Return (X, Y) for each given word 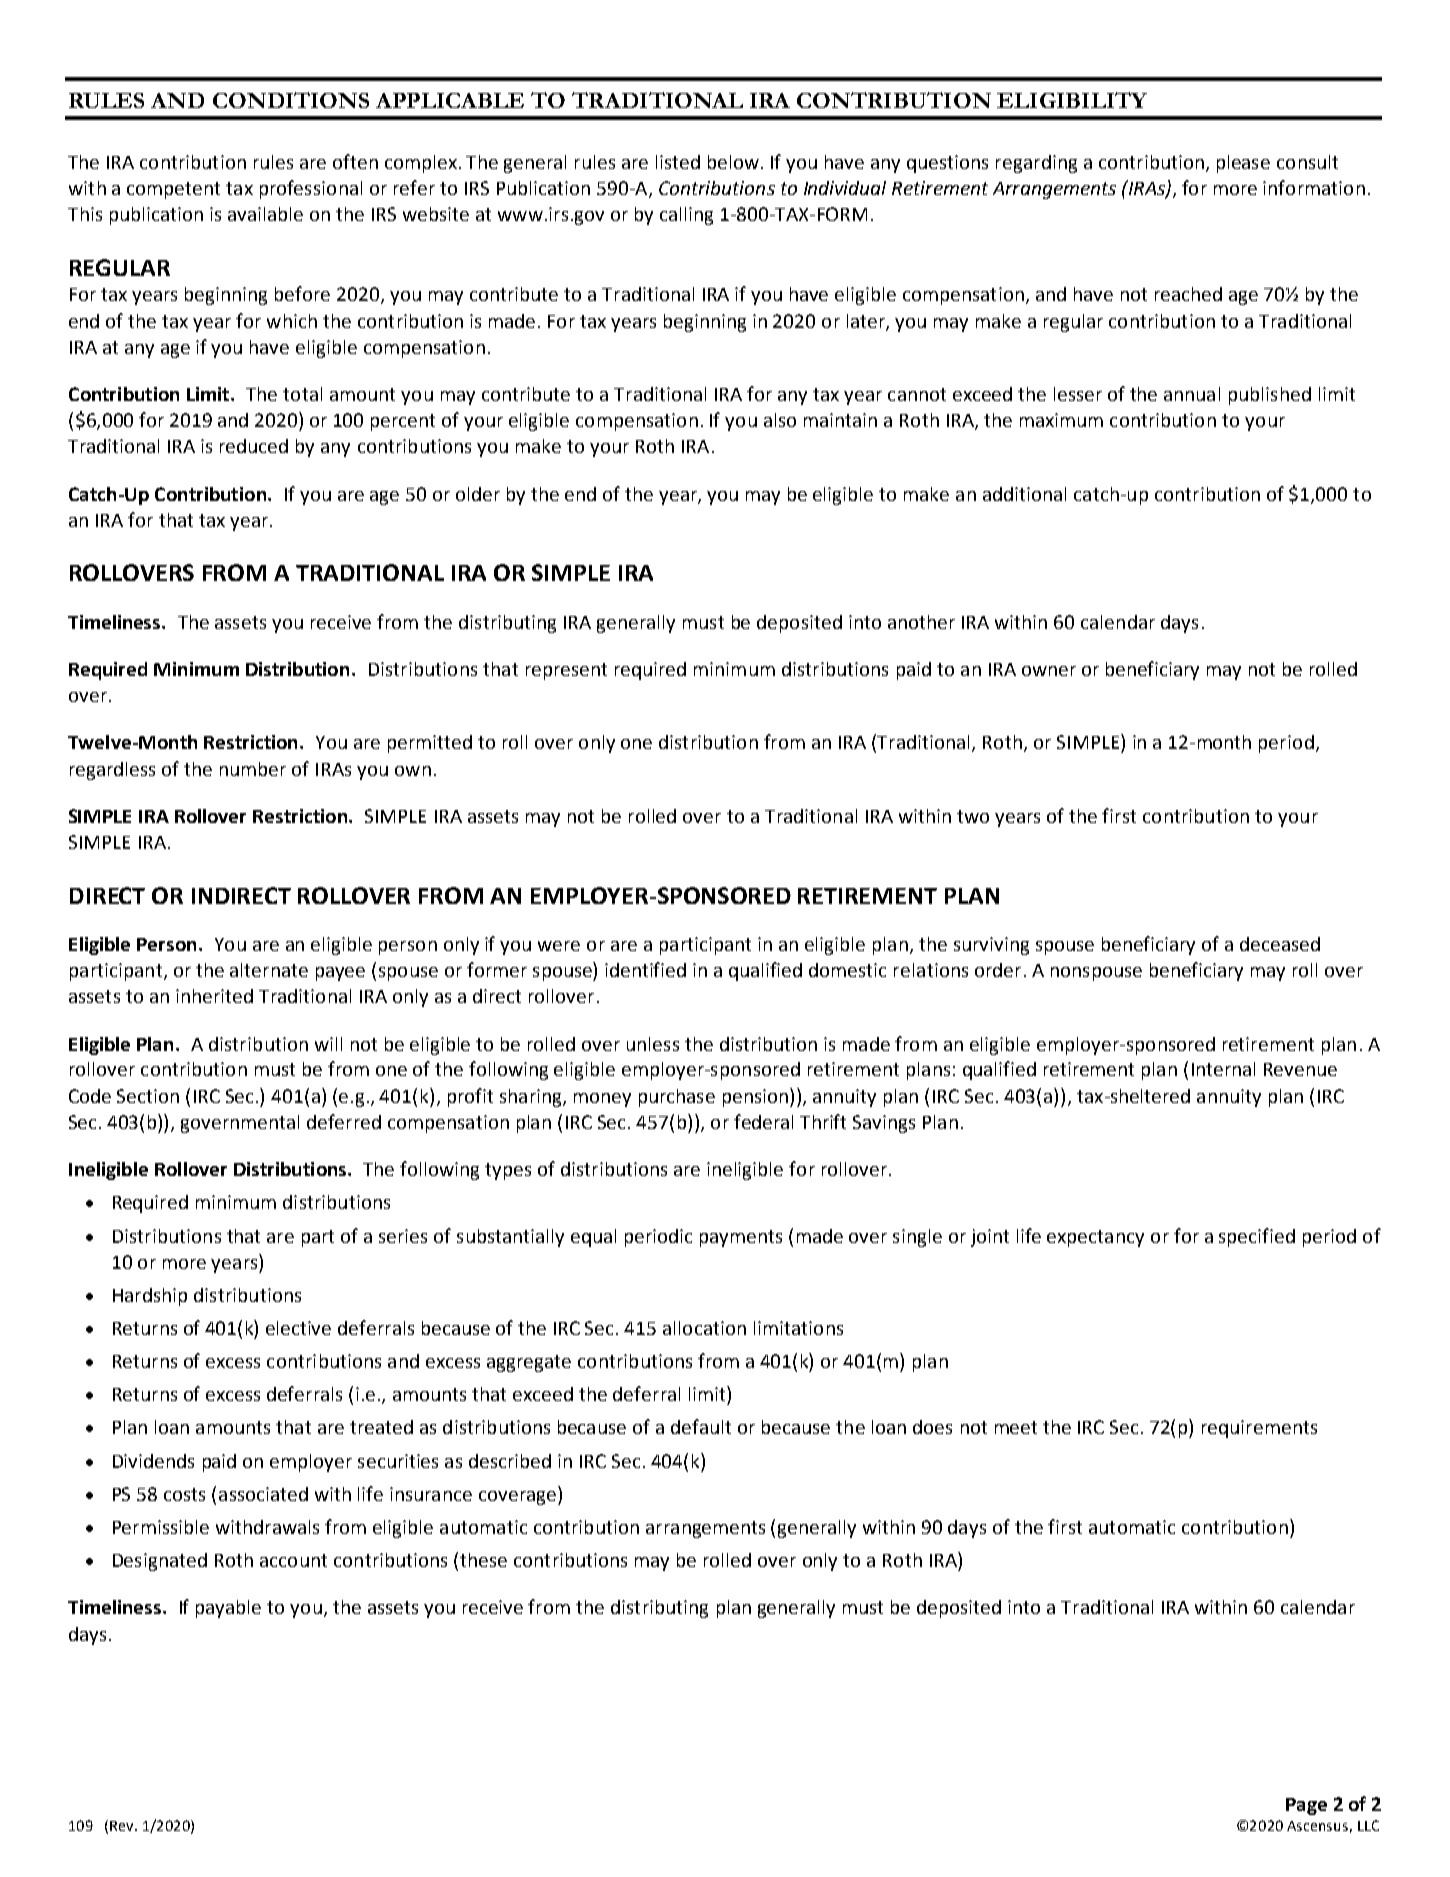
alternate (269, 970)
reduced (254, 446)
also (780, 420)
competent (173, 190)
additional (1024, 494)
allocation (704, 1328)
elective (298, 1328)
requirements (1259, 1429)
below (735, 162)
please (1243, 164)
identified (645, 969)
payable (228, 1609)
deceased (1280, 944)
